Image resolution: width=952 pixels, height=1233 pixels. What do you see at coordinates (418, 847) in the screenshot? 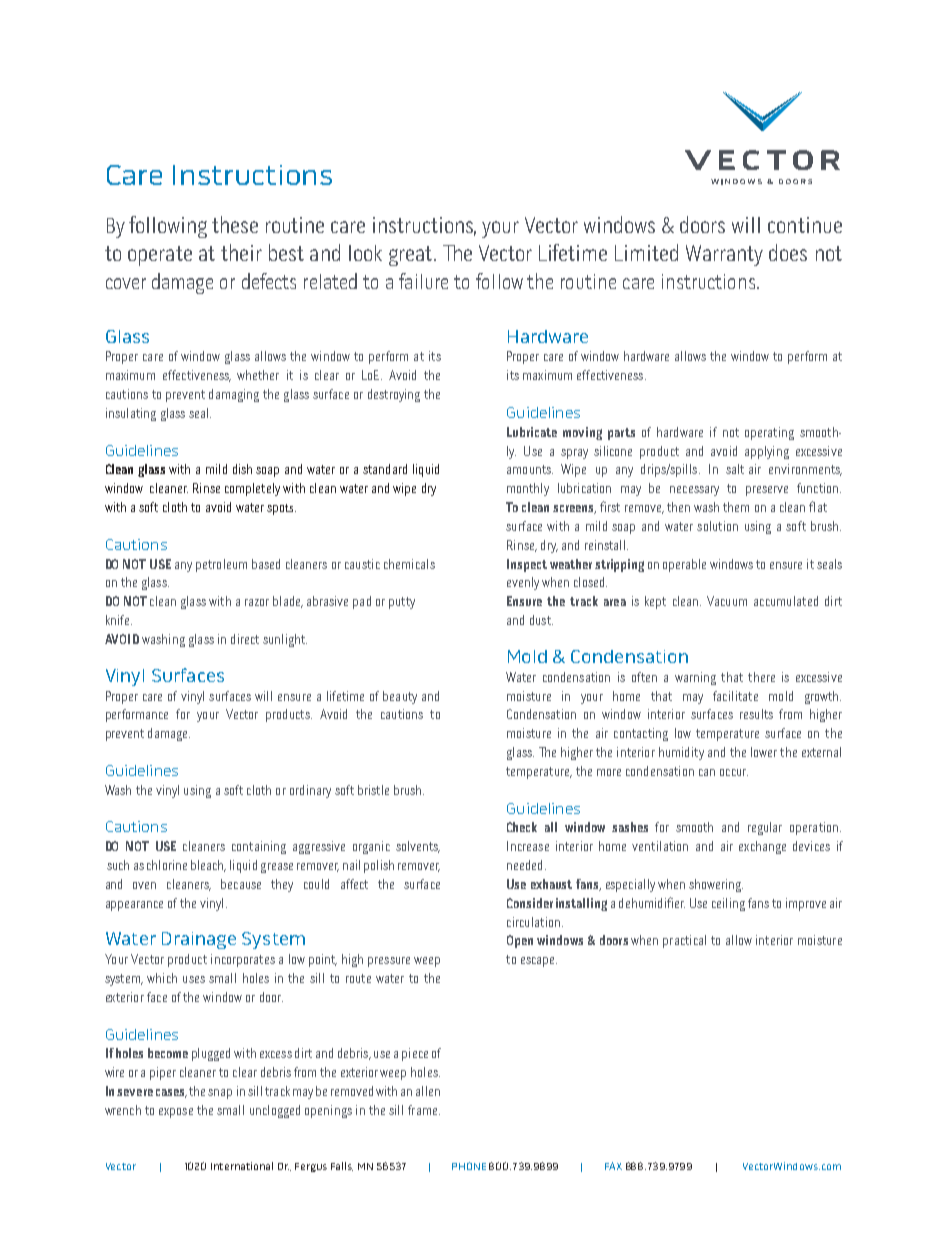
I see `solvents` at bounding box center [418, 847].
